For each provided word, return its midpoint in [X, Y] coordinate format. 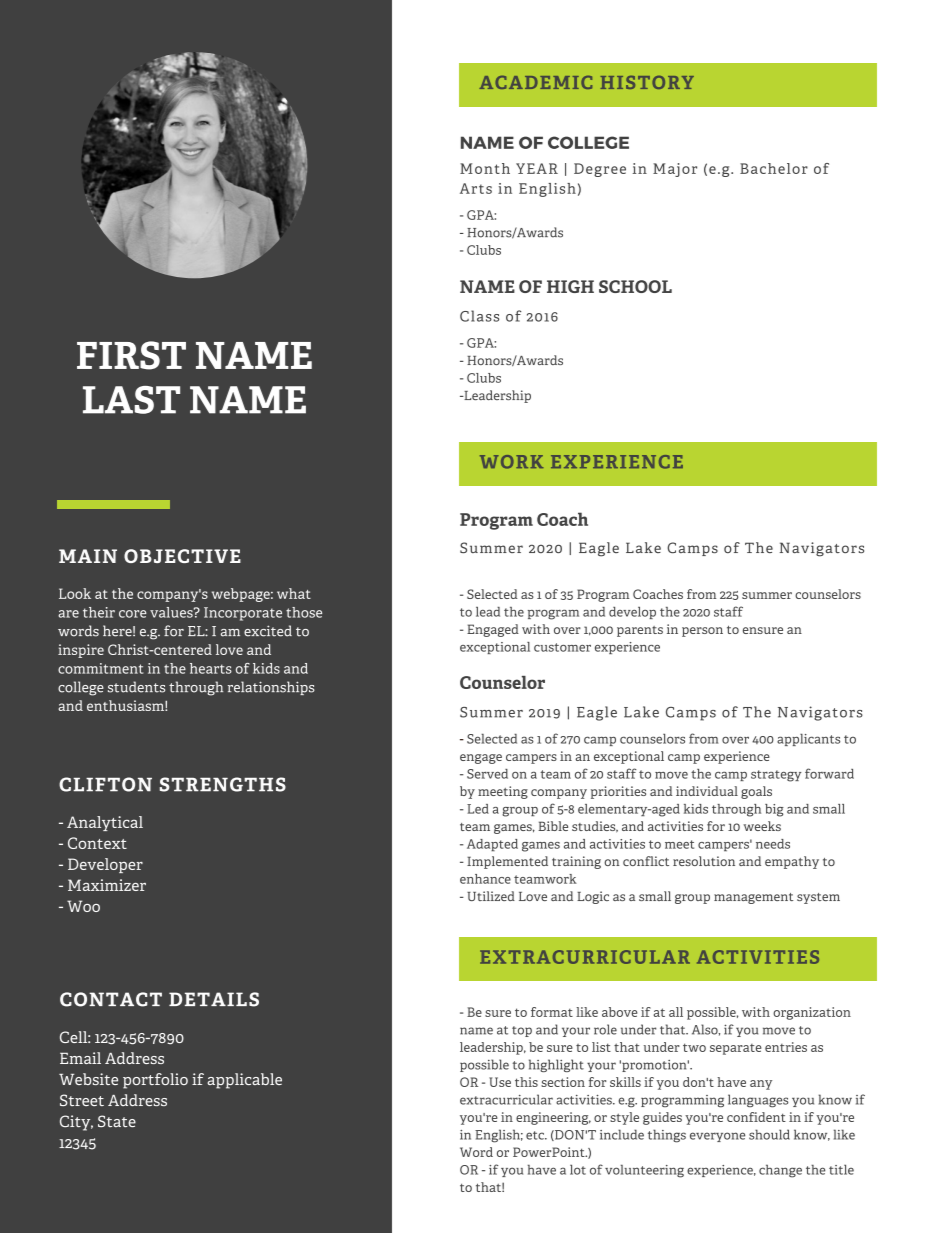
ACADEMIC [535, 82]
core [133, 614]
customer [562, 647]
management [753, 898]
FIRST [131, 355]
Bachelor [774, 168]
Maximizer [107, 885]
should [769, 1134]
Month [485, 168]
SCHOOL [635, 286]
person [702, 632]
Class [479, 316]
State [117, 1121]
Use [500, 1082]
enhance [485, 879]
